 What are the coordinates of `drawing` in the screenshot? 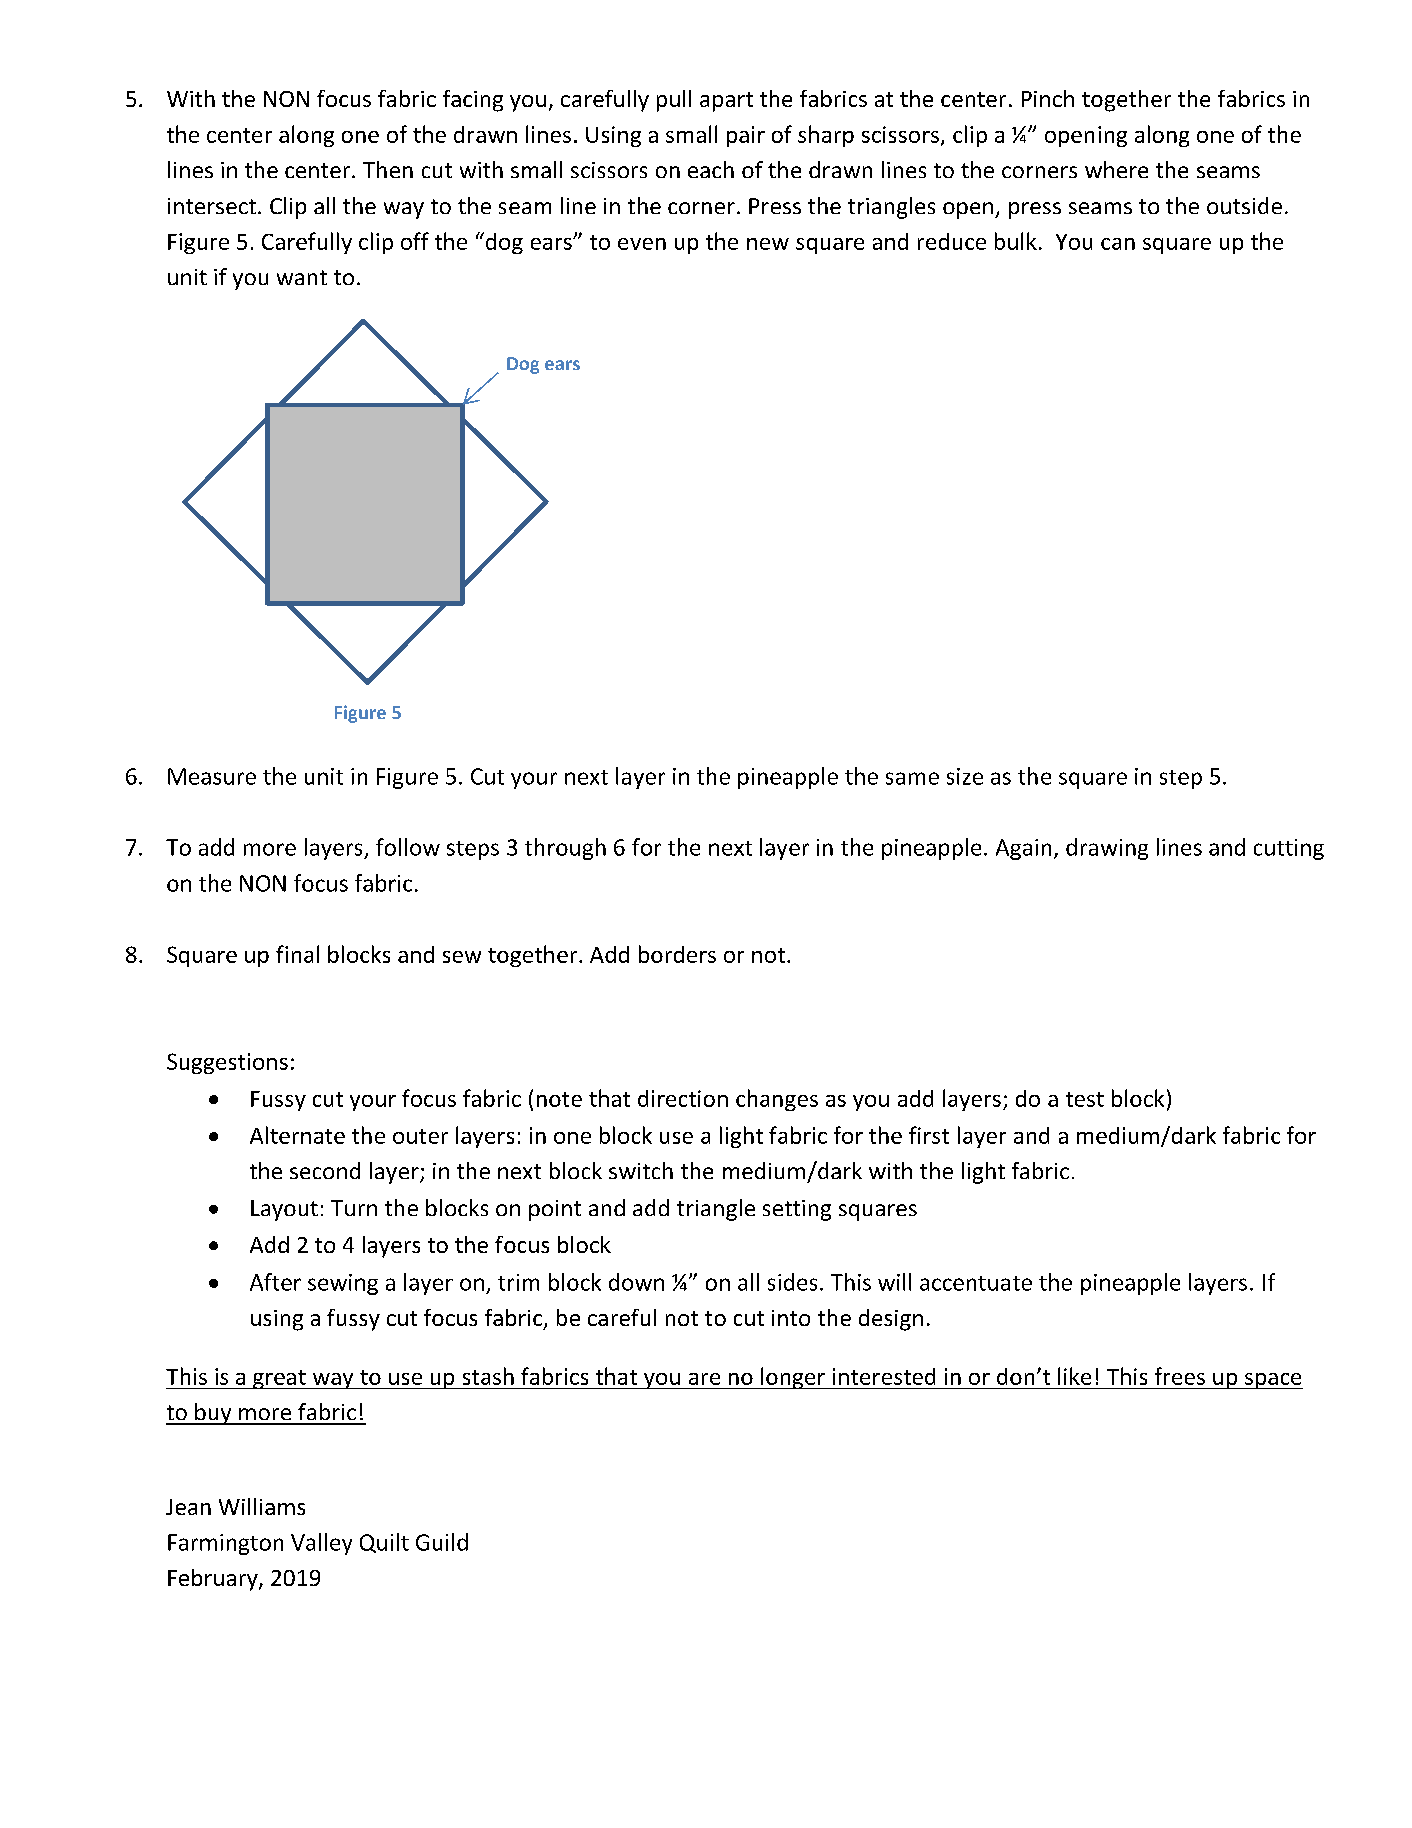 It's located at (1107, 849).
